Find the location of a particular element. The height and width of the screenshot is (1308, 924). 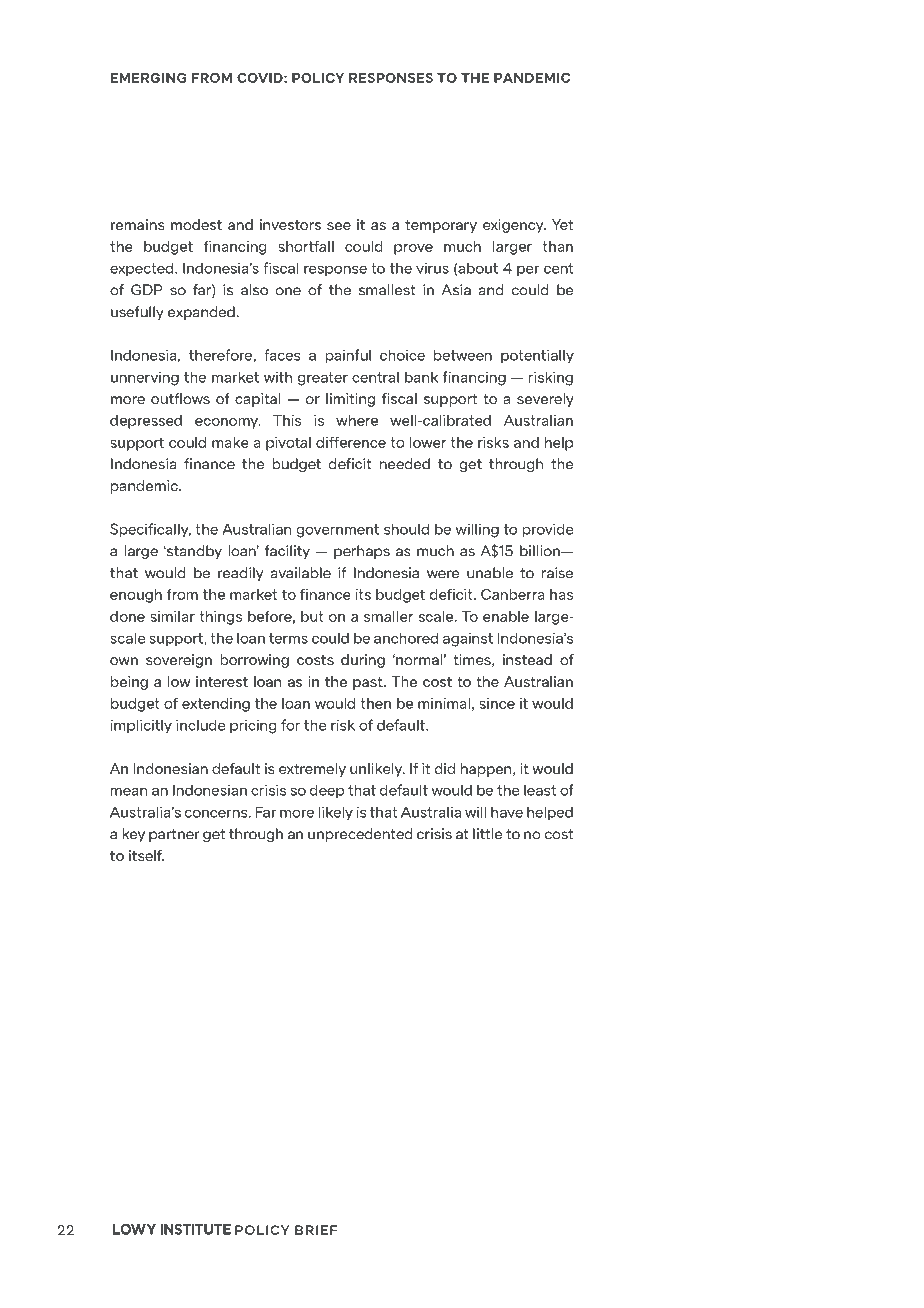

instead is located at coordinates (527, 659).
